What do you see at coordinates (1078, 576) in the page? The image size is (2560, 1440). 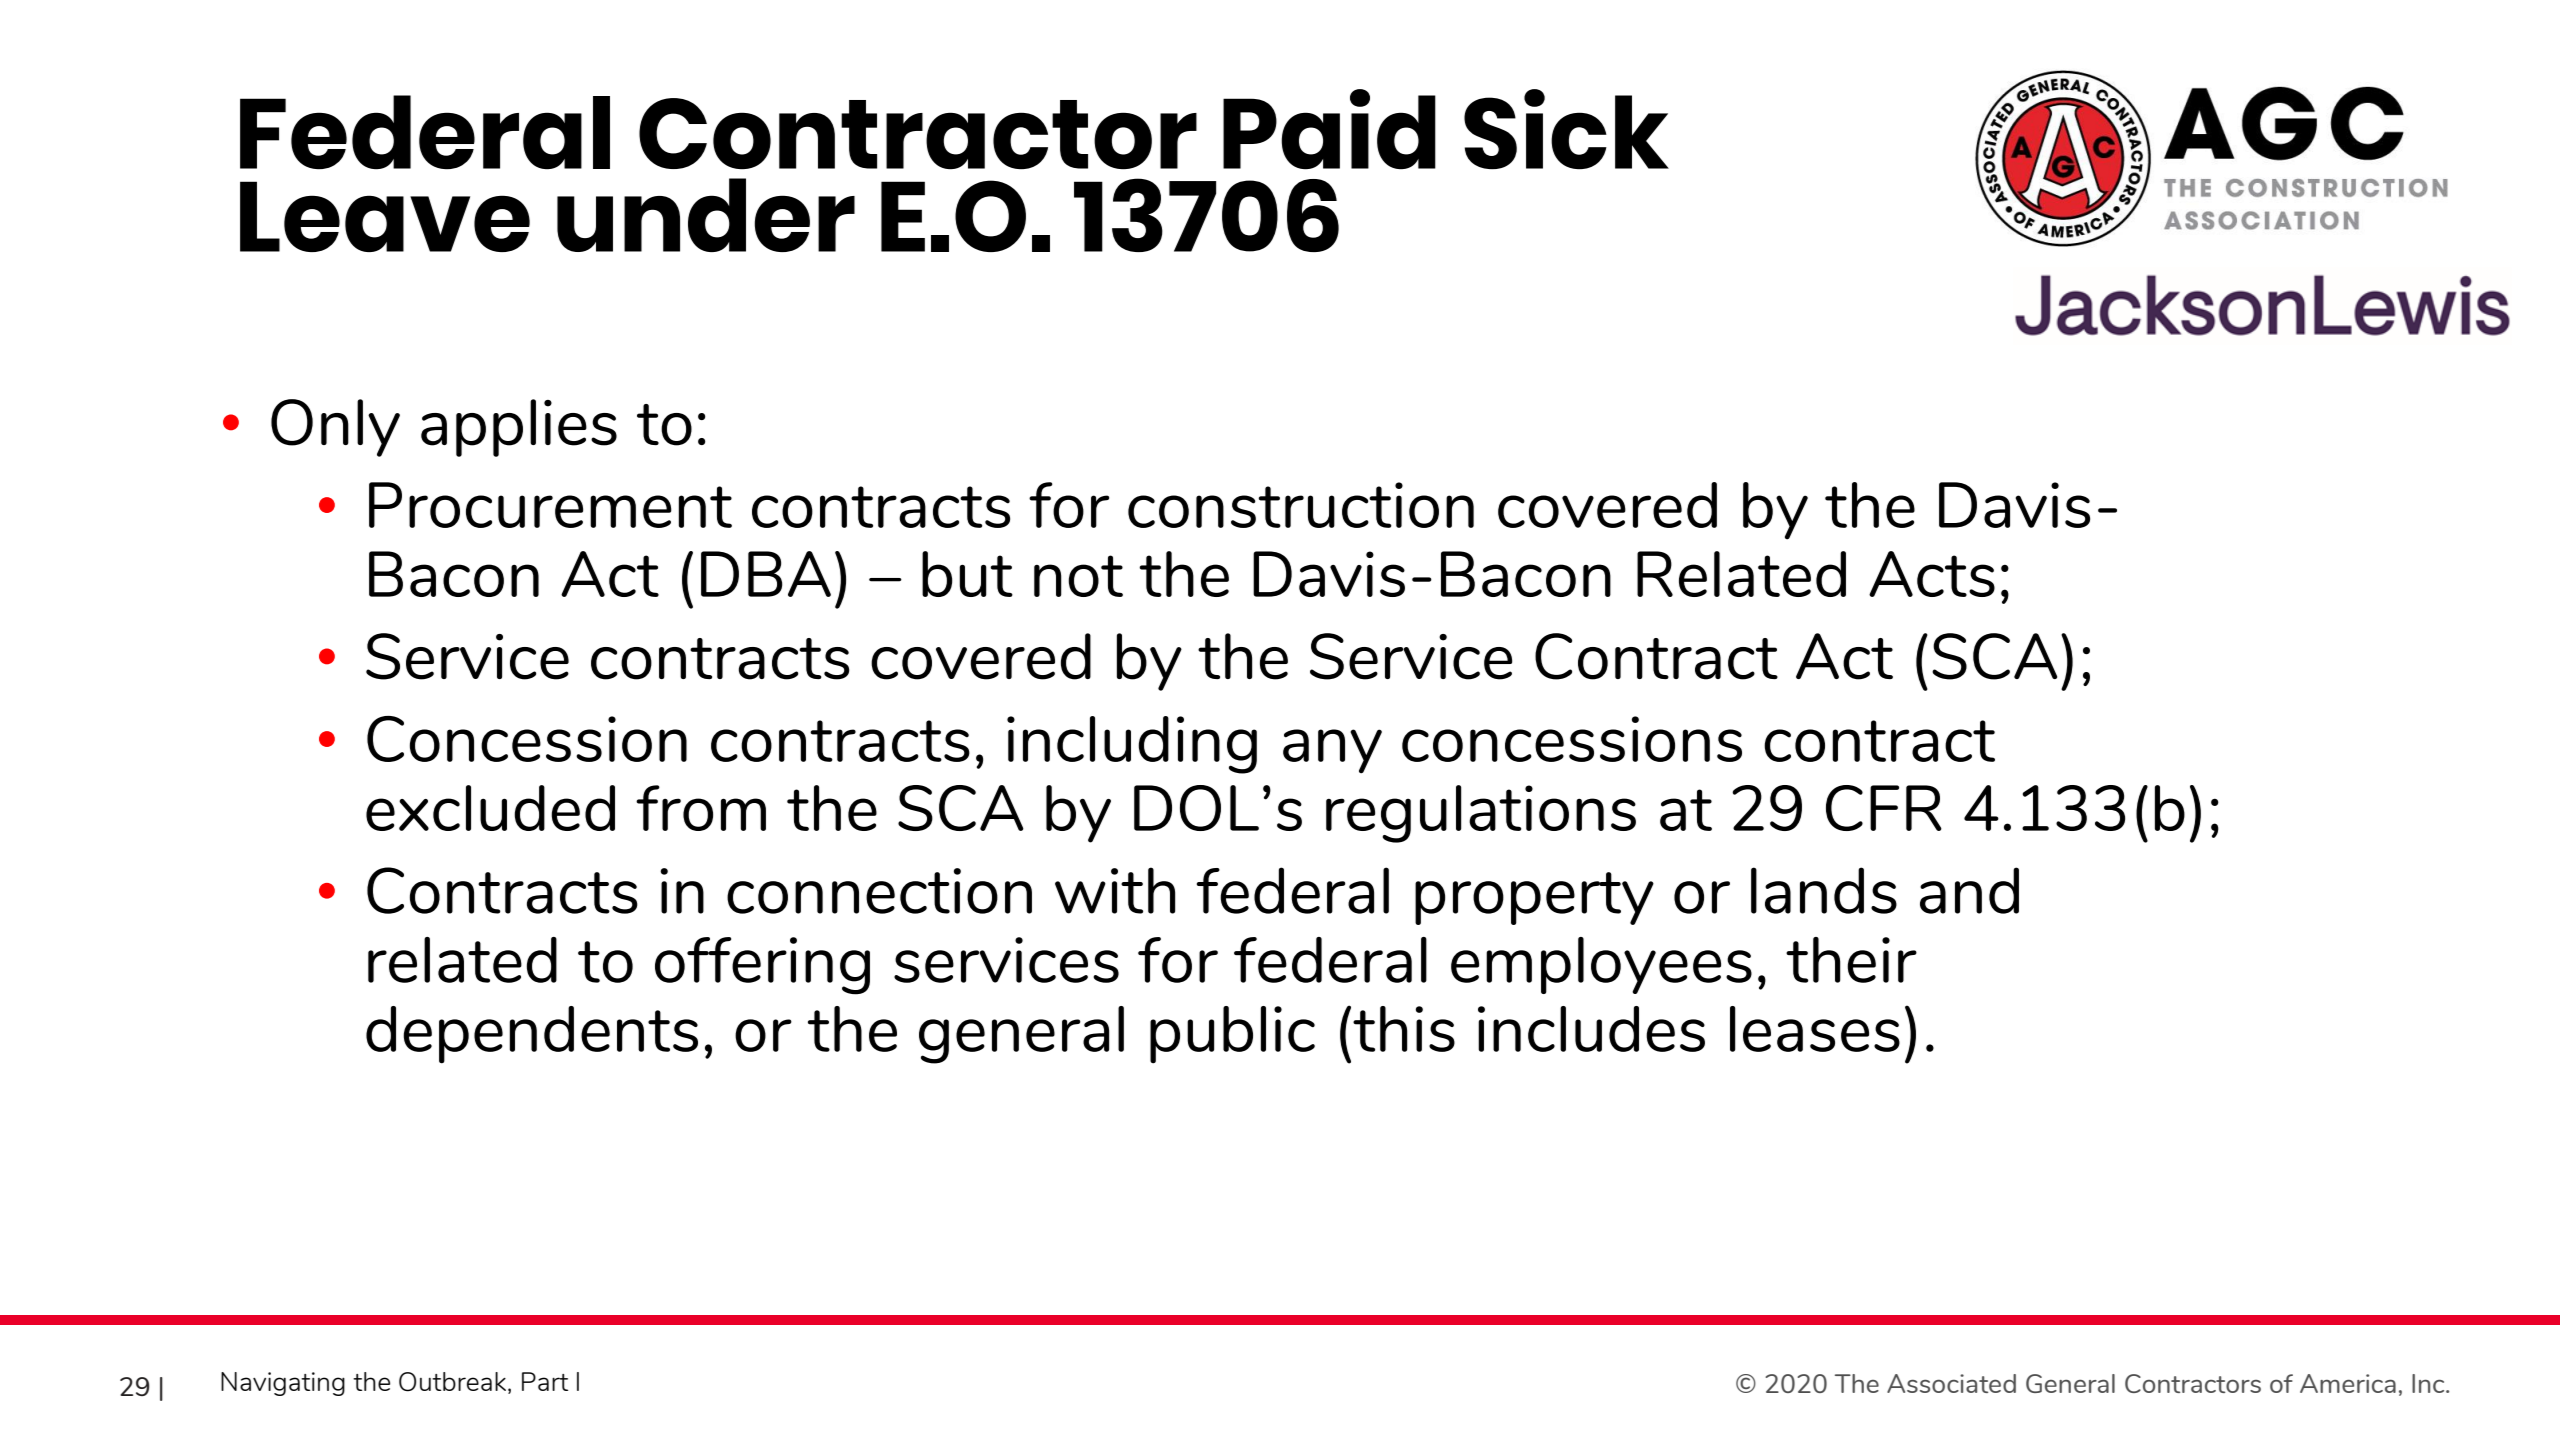 I see `not` at bounding box center [1078, 576].
